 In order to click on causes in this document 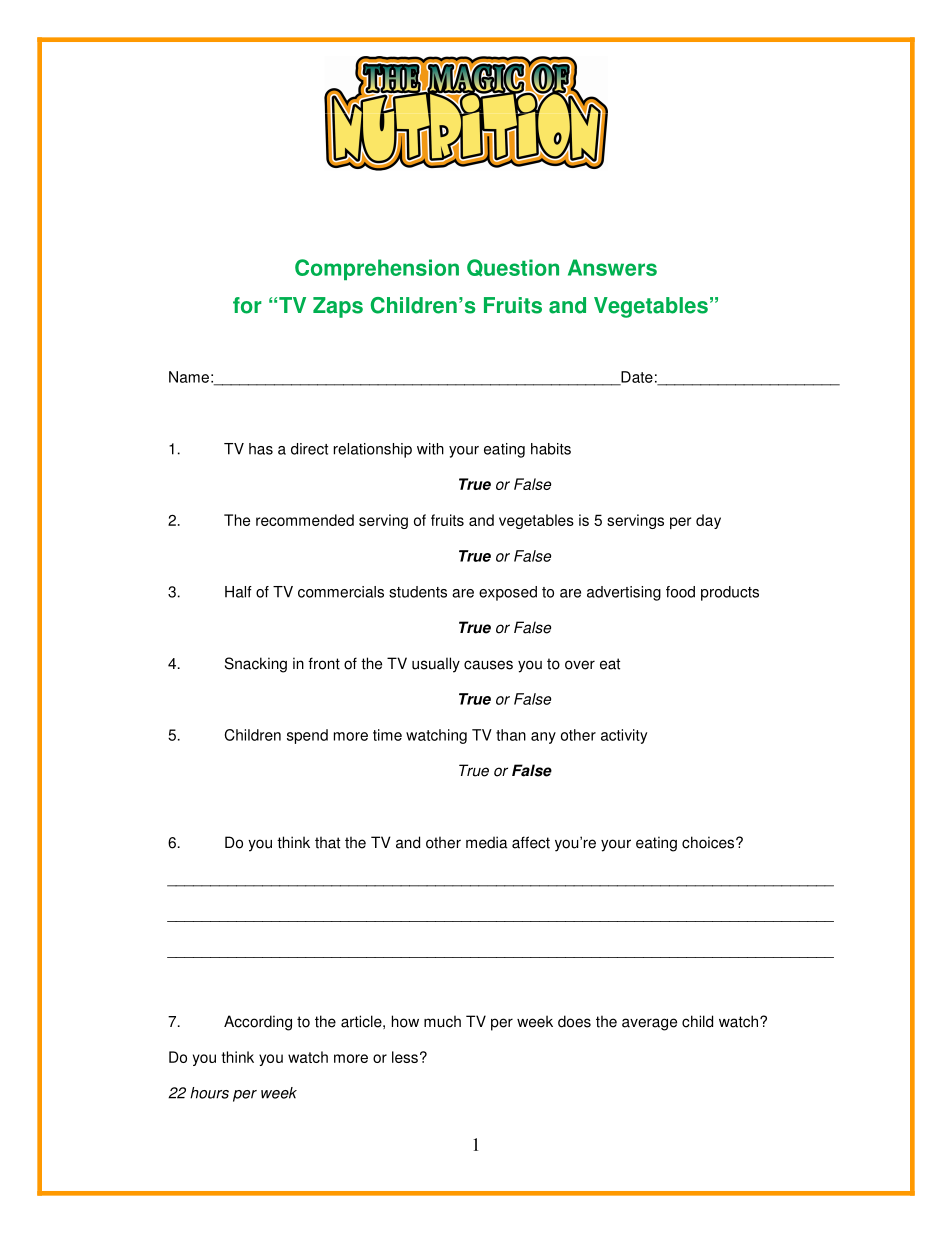, I will do `click(488, 665)`.
